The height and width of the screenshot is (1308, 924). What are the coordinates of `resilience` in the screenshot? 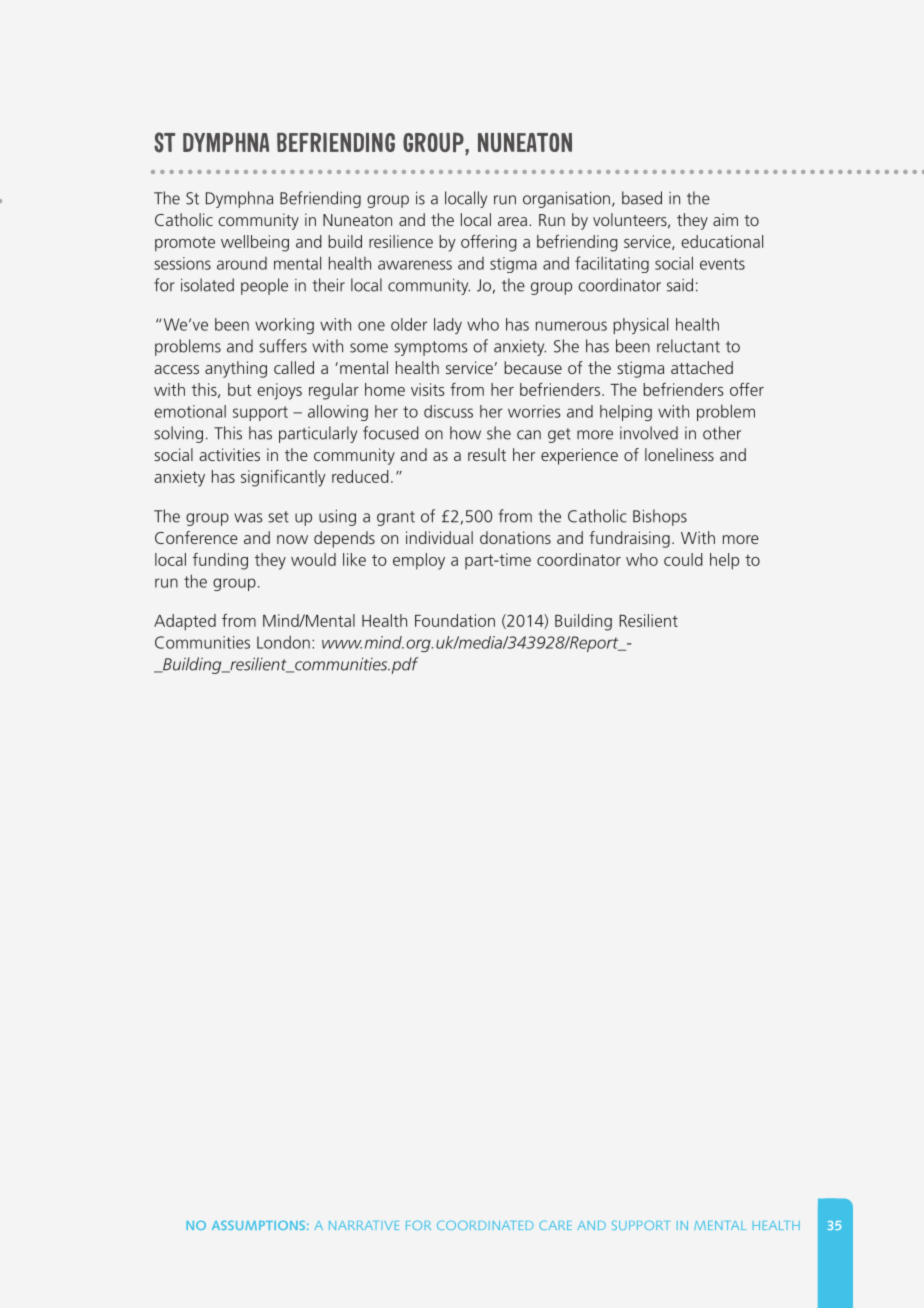 It's located at (401, 241).
